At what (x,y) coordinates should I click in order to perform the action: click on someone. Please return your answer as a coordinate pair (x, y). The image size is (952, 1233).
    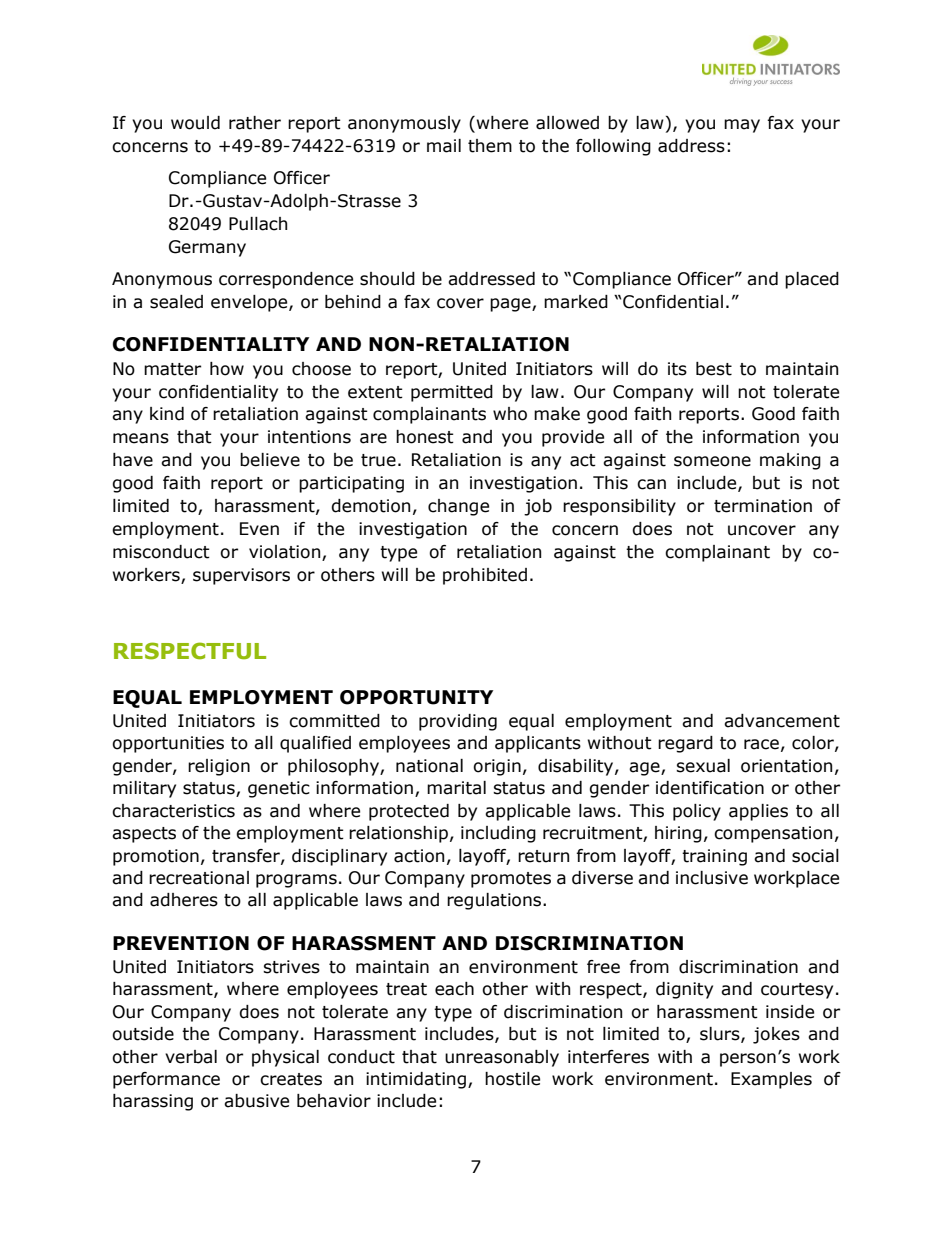
    Looking at the image, I should click on (712, 461).
